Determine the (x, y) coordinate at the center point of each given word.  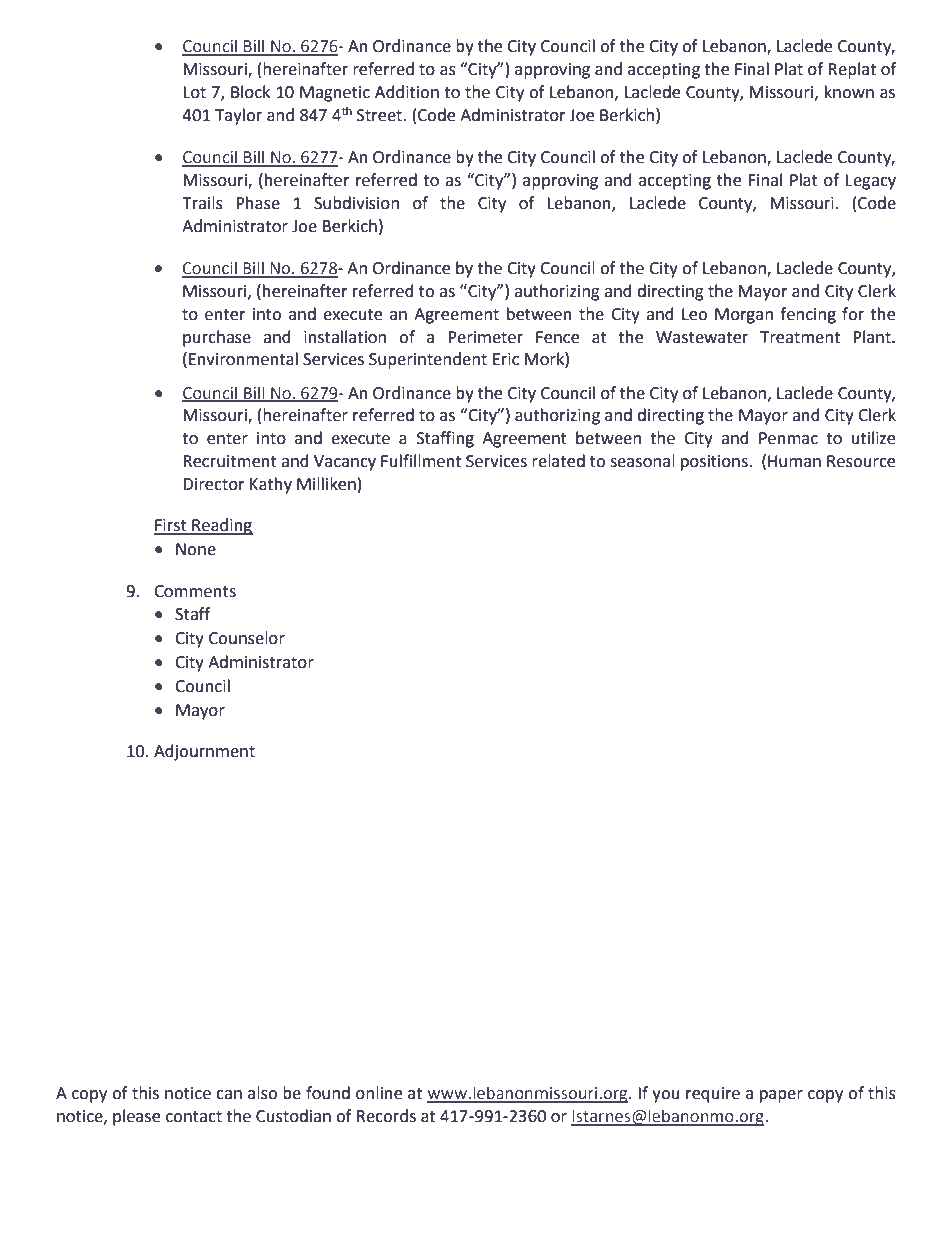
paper (781, 1096)
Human (794, 461)
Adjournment (204, 752)
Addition (407, 92)
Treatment (800, 337)
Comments (195, 591)
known (849, 92)
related (558, 461)
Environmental (243, 359)
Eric (506, 359)
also (262, 1093)
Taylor (238, 116)
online (379, 1093)
